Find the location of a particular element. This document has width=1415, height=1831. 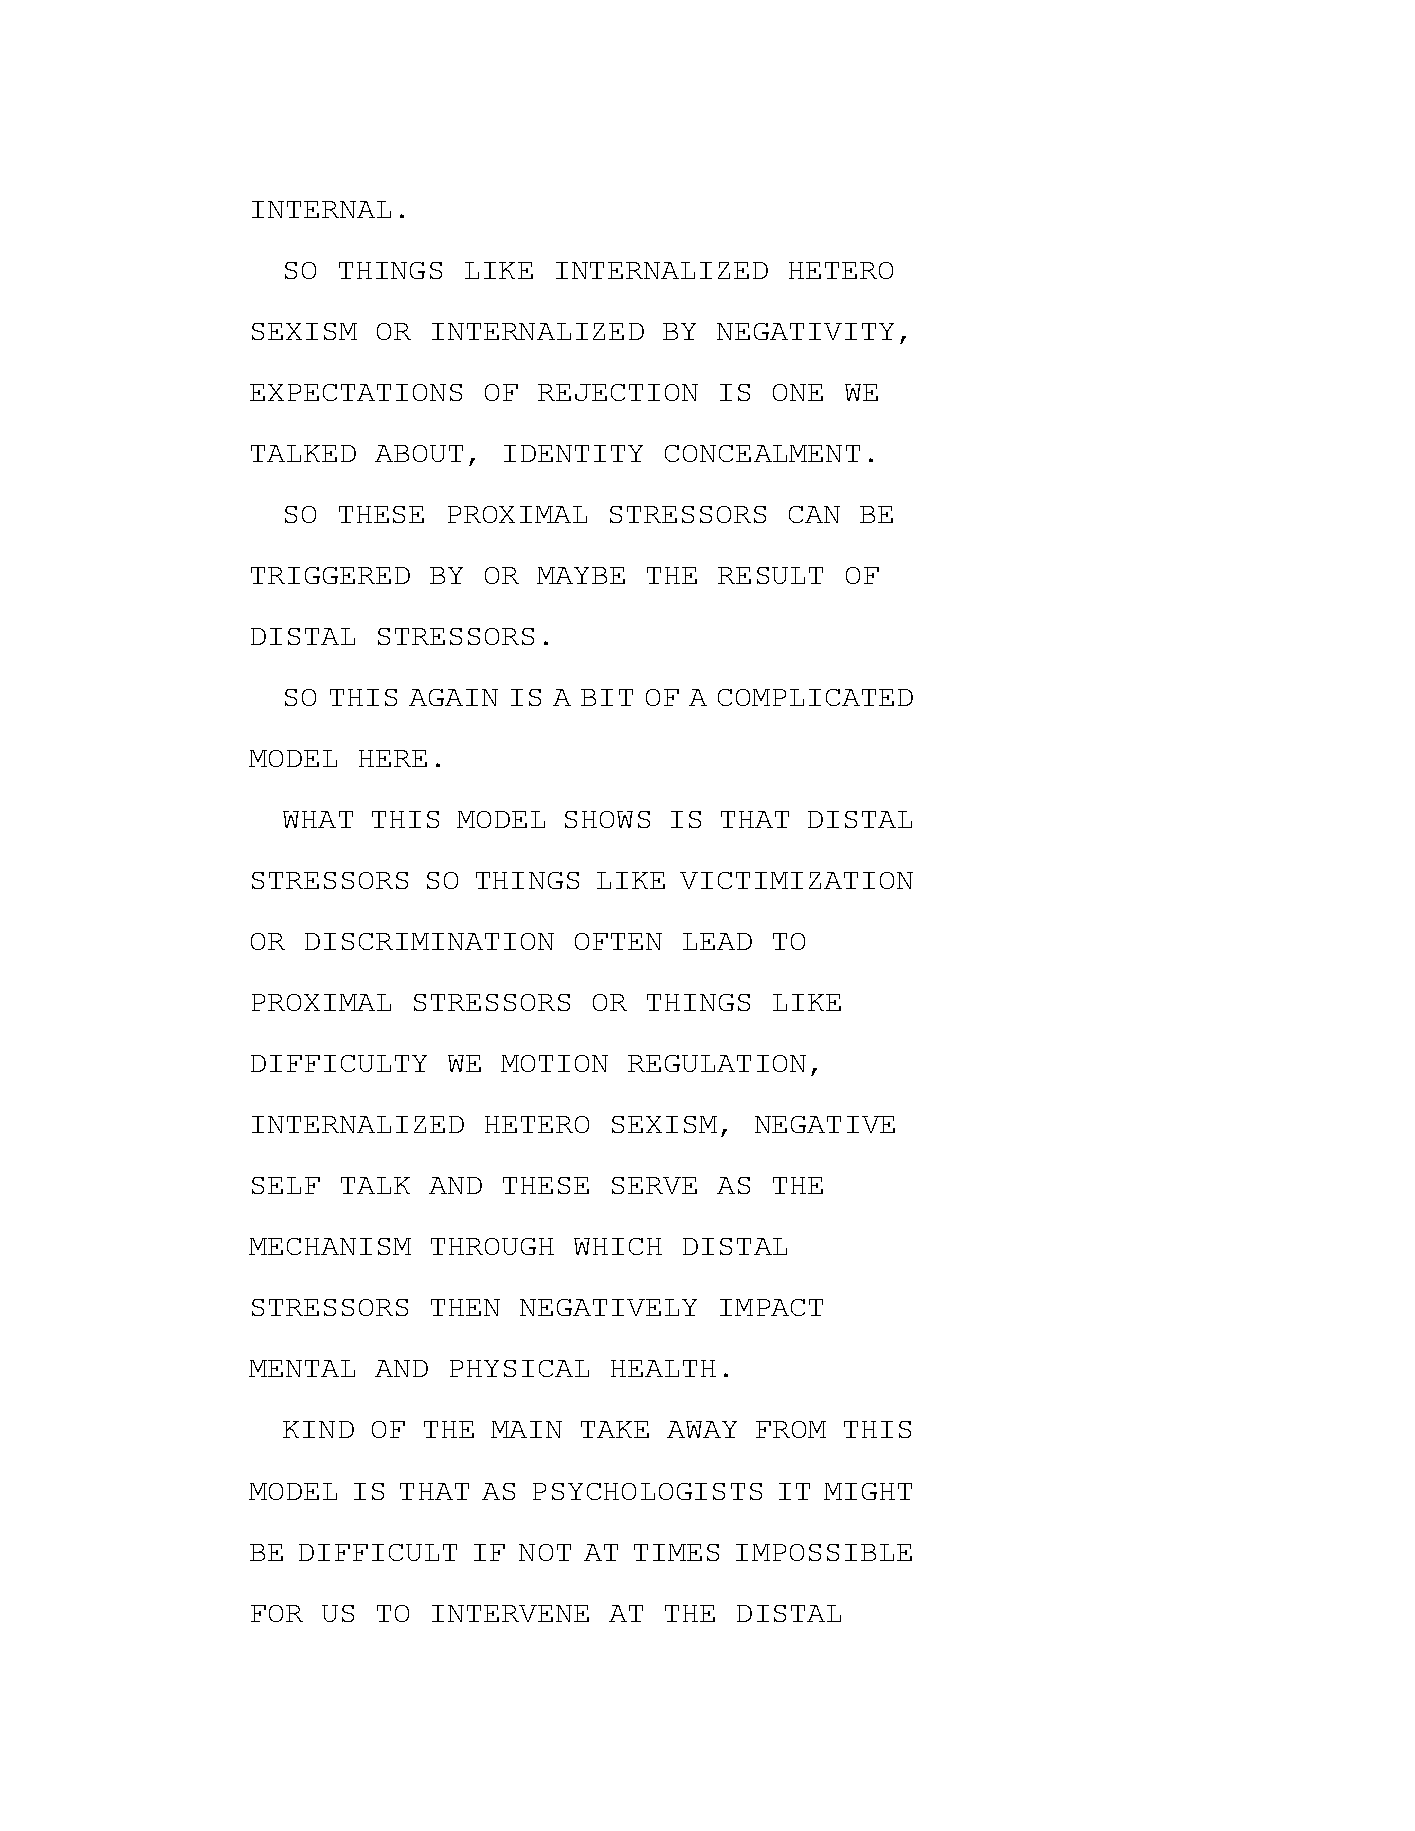

DISCRIMINATION is located at coordinates (429, 941).
